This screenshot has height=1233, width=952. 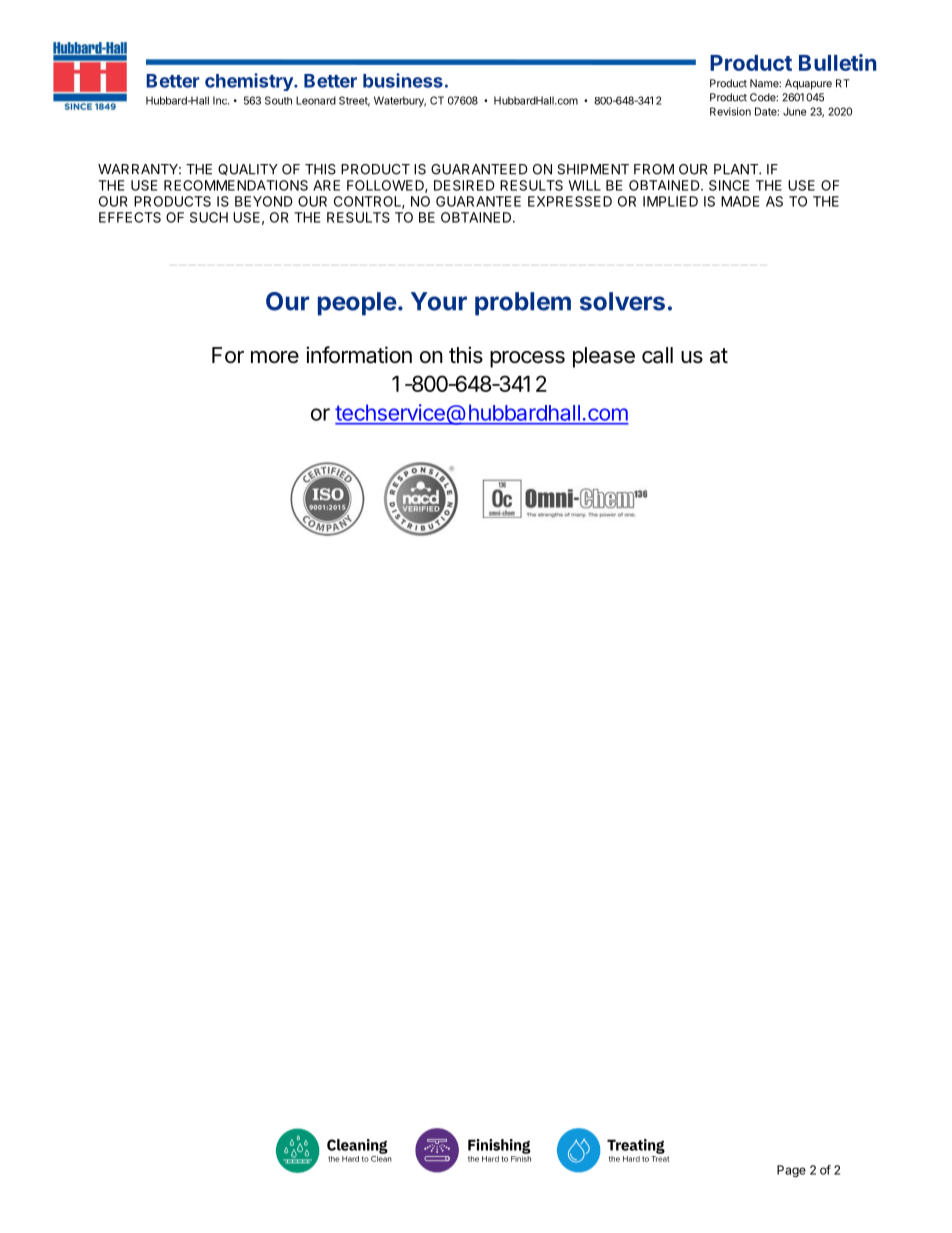 What do you see at coordinates (730, 111) in the screenshot?
I see `Revision` at bounding box center [730, 111].
